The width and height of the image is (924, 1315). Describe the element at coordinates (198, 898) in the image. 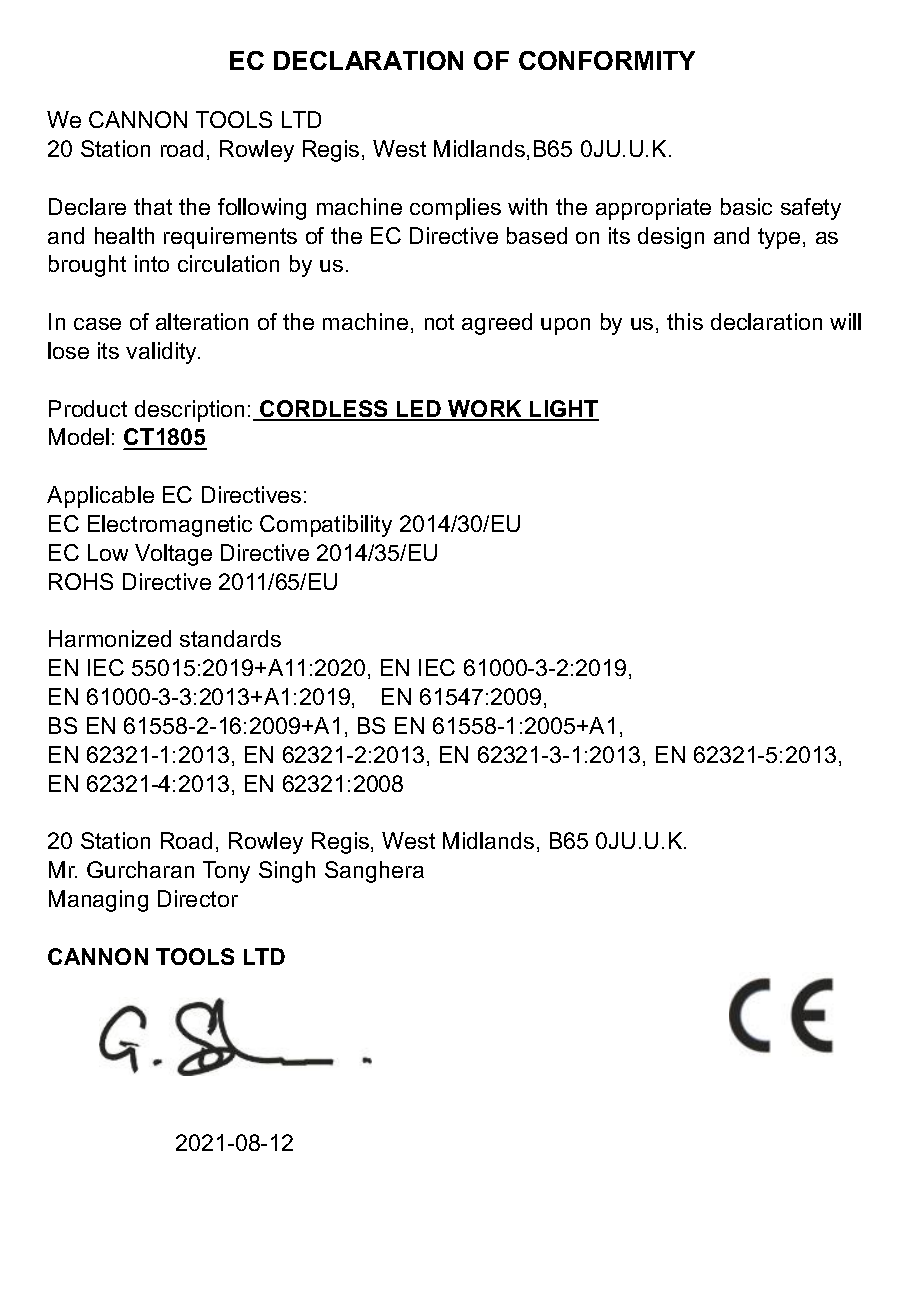

I see `Director` at that location.
